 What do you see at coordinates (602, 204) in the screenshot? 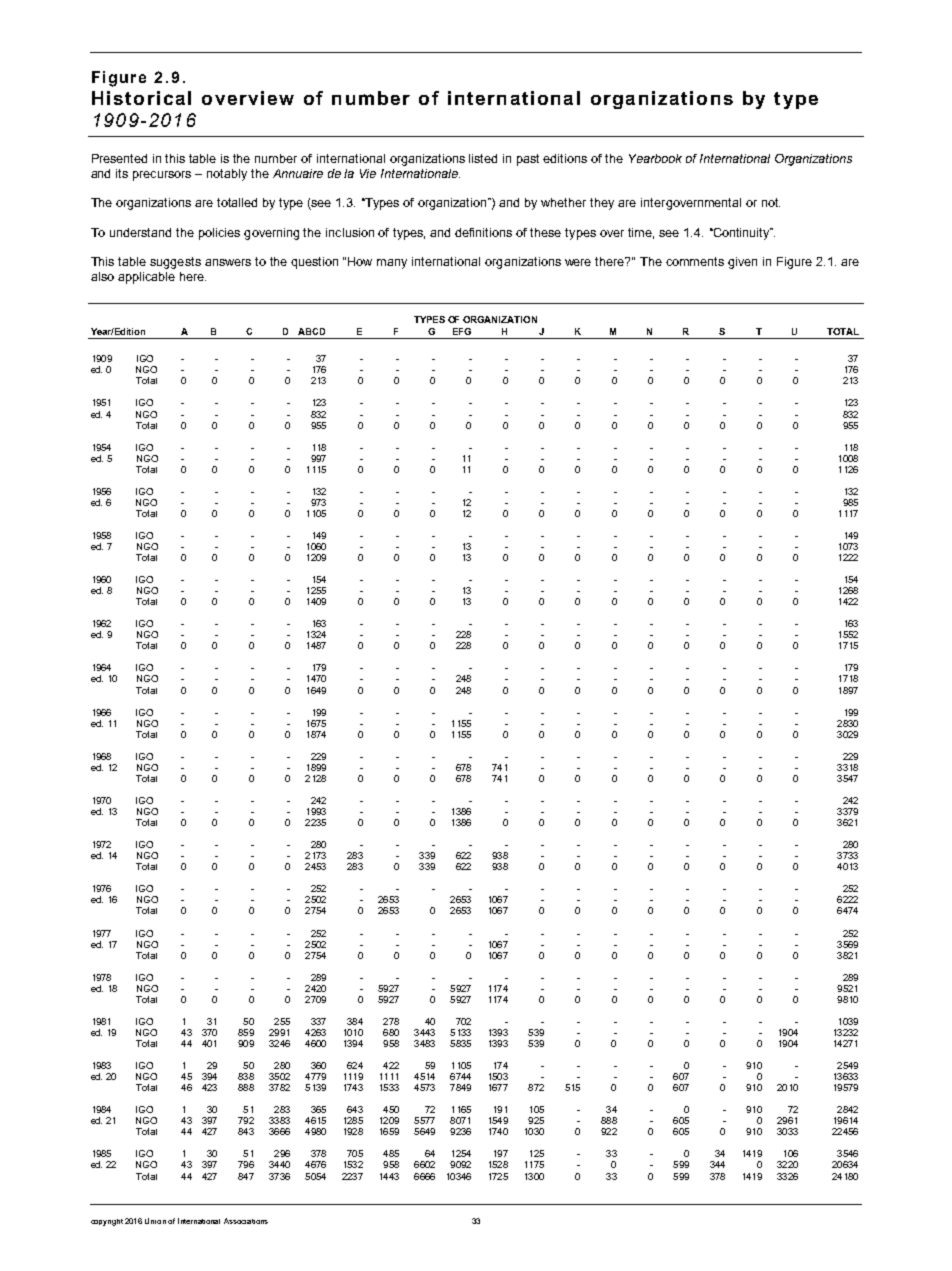
I see `they` at bounding box center [602, 204].
